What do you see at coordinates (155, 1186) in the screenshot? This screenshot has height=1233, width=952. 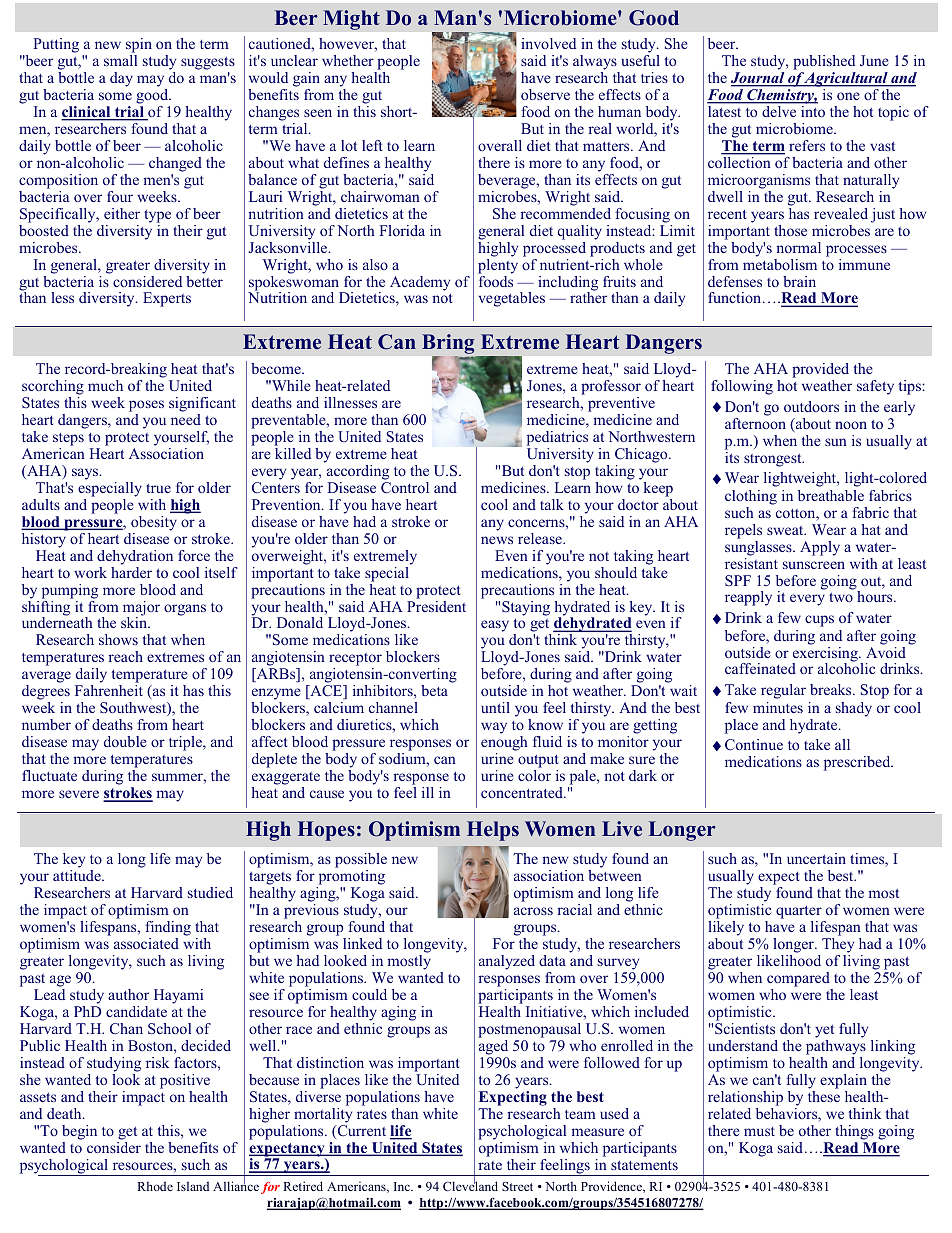 I see `Rhode` at bounding box center [155, 1186].
